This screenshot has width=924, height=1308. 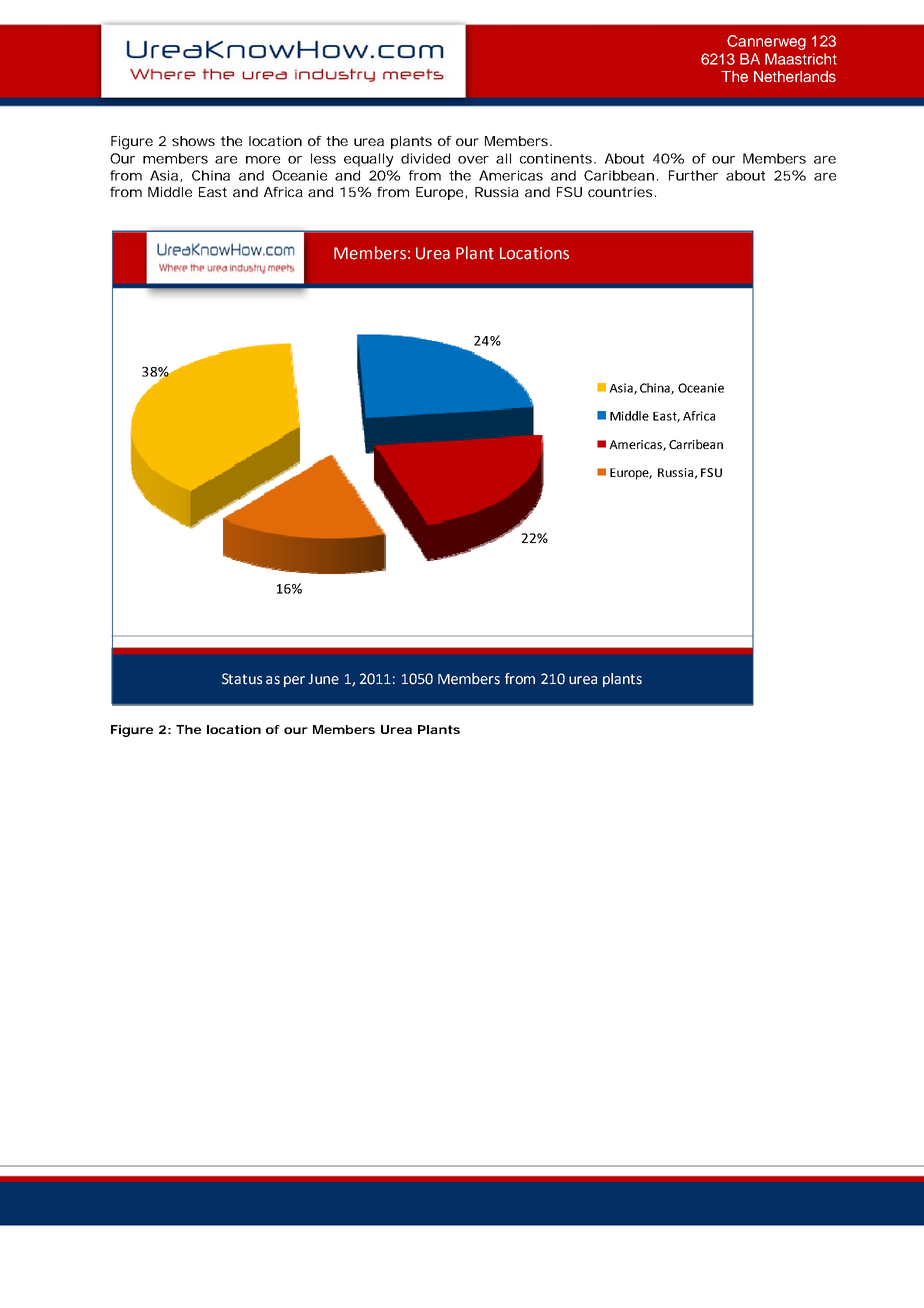 What do you see at coordinates (263, 160) in the screenshot?
I see `more` at bounding box center [263, 160].
